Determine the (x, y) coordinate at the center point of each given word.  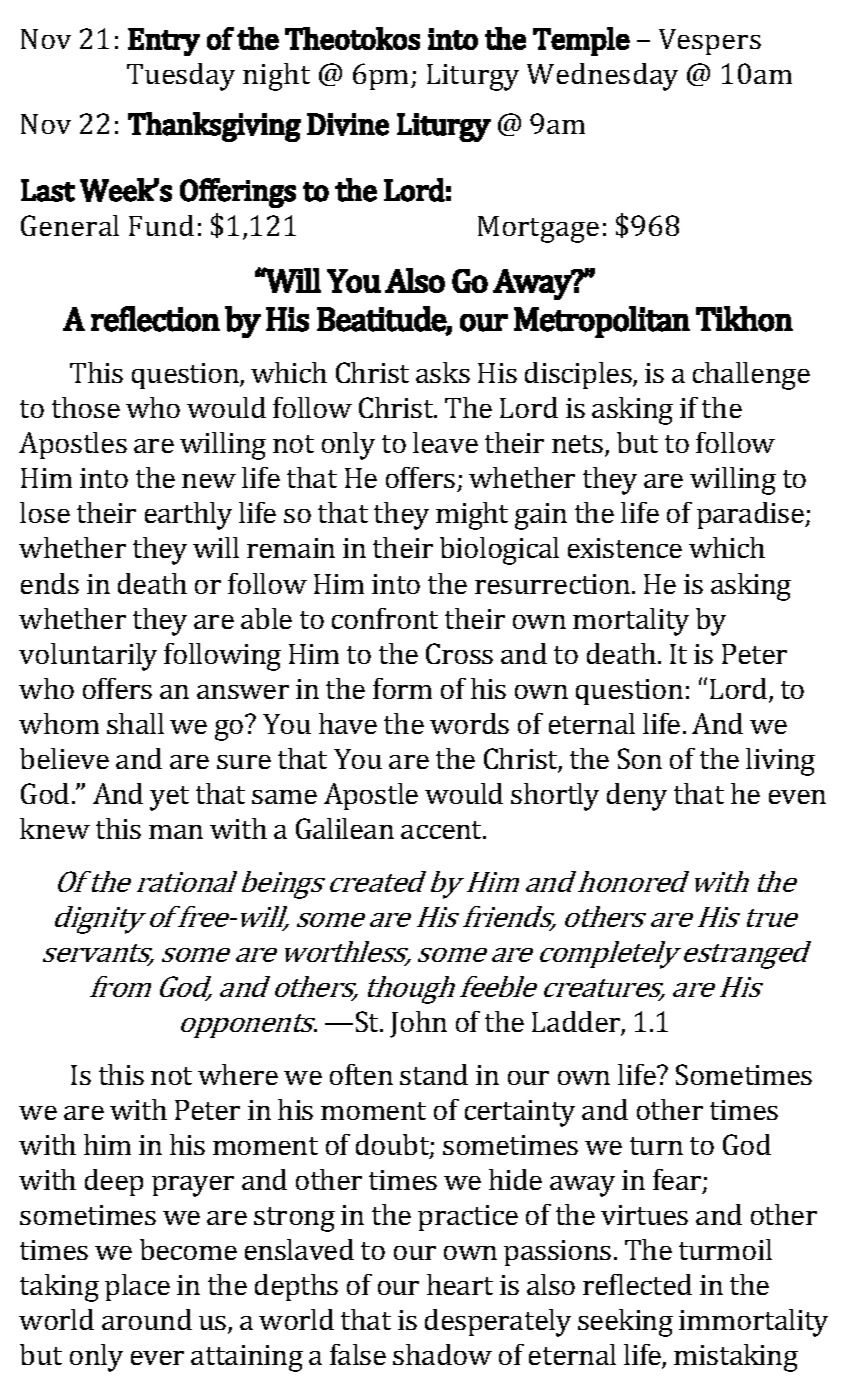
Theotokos (352, 38)
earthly (188, 516)
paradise (751, 515)
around (147, 1319)
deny (637, 797)
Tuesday (181, 77)
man (176, 832)
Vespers (710, 42)
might (472, 516)
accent (443, 830)
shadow (442, 1354)
